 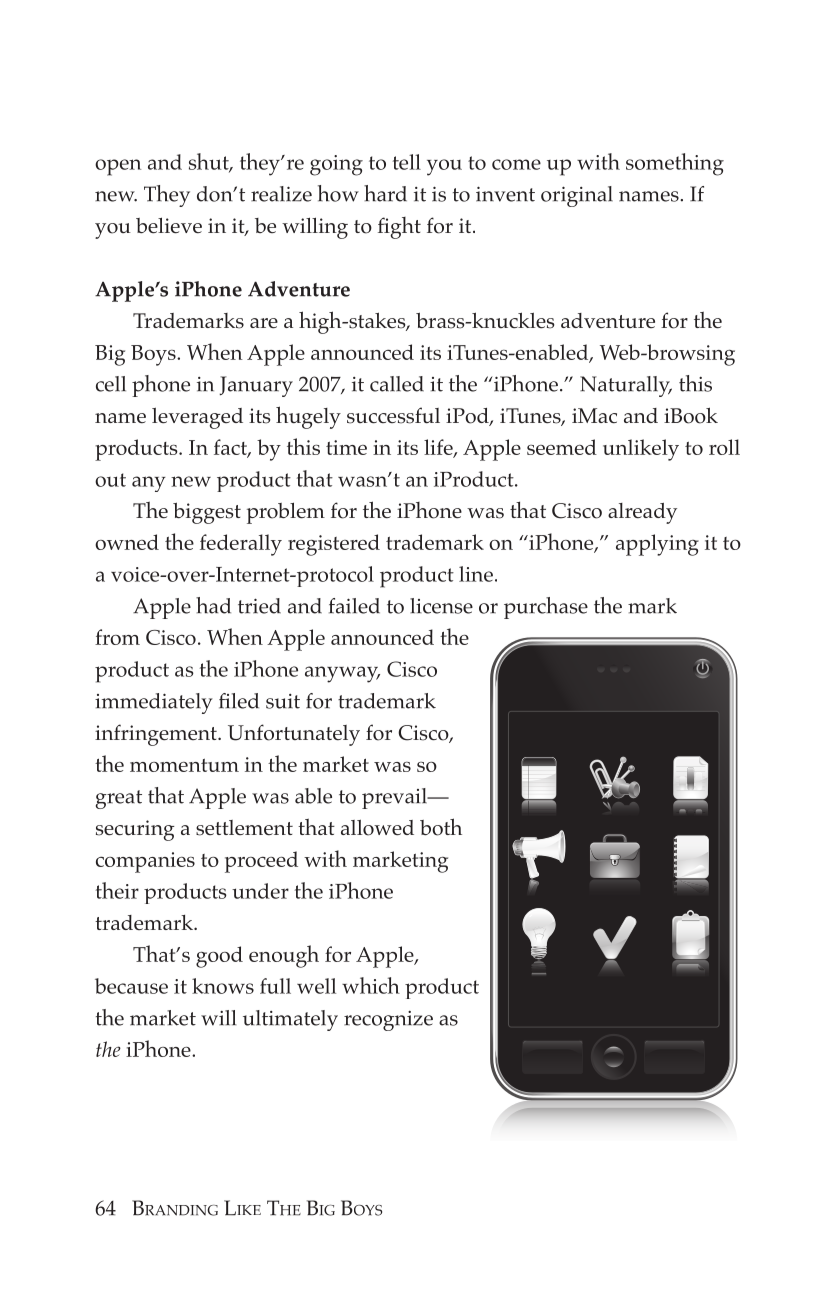 What do you see at coordinates (397, 384) in the image?
I see `called` at bounding box center [397, 384].
